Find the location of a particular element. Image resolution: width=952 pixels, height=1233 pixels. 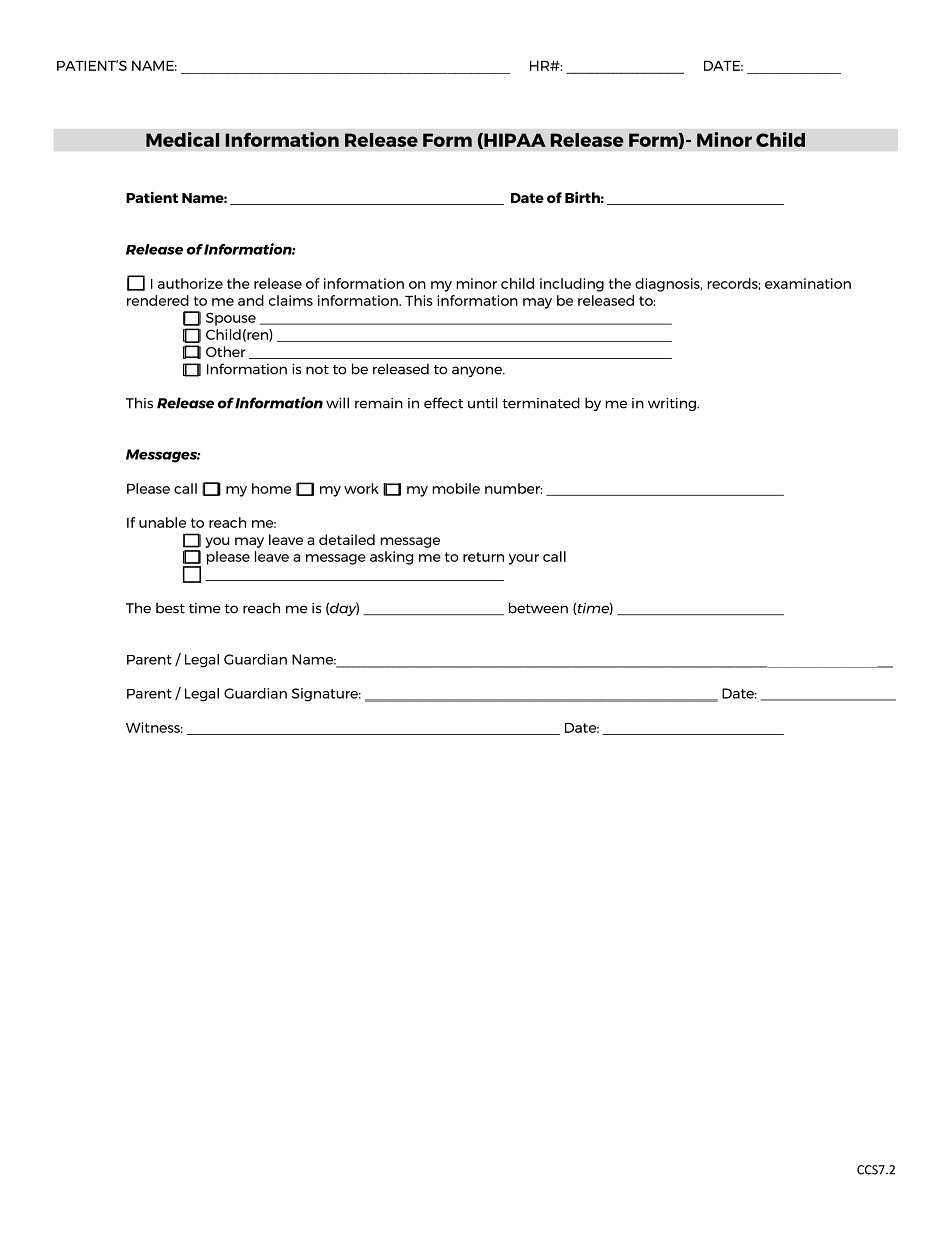

examination is located at coordinates (808, 283).
